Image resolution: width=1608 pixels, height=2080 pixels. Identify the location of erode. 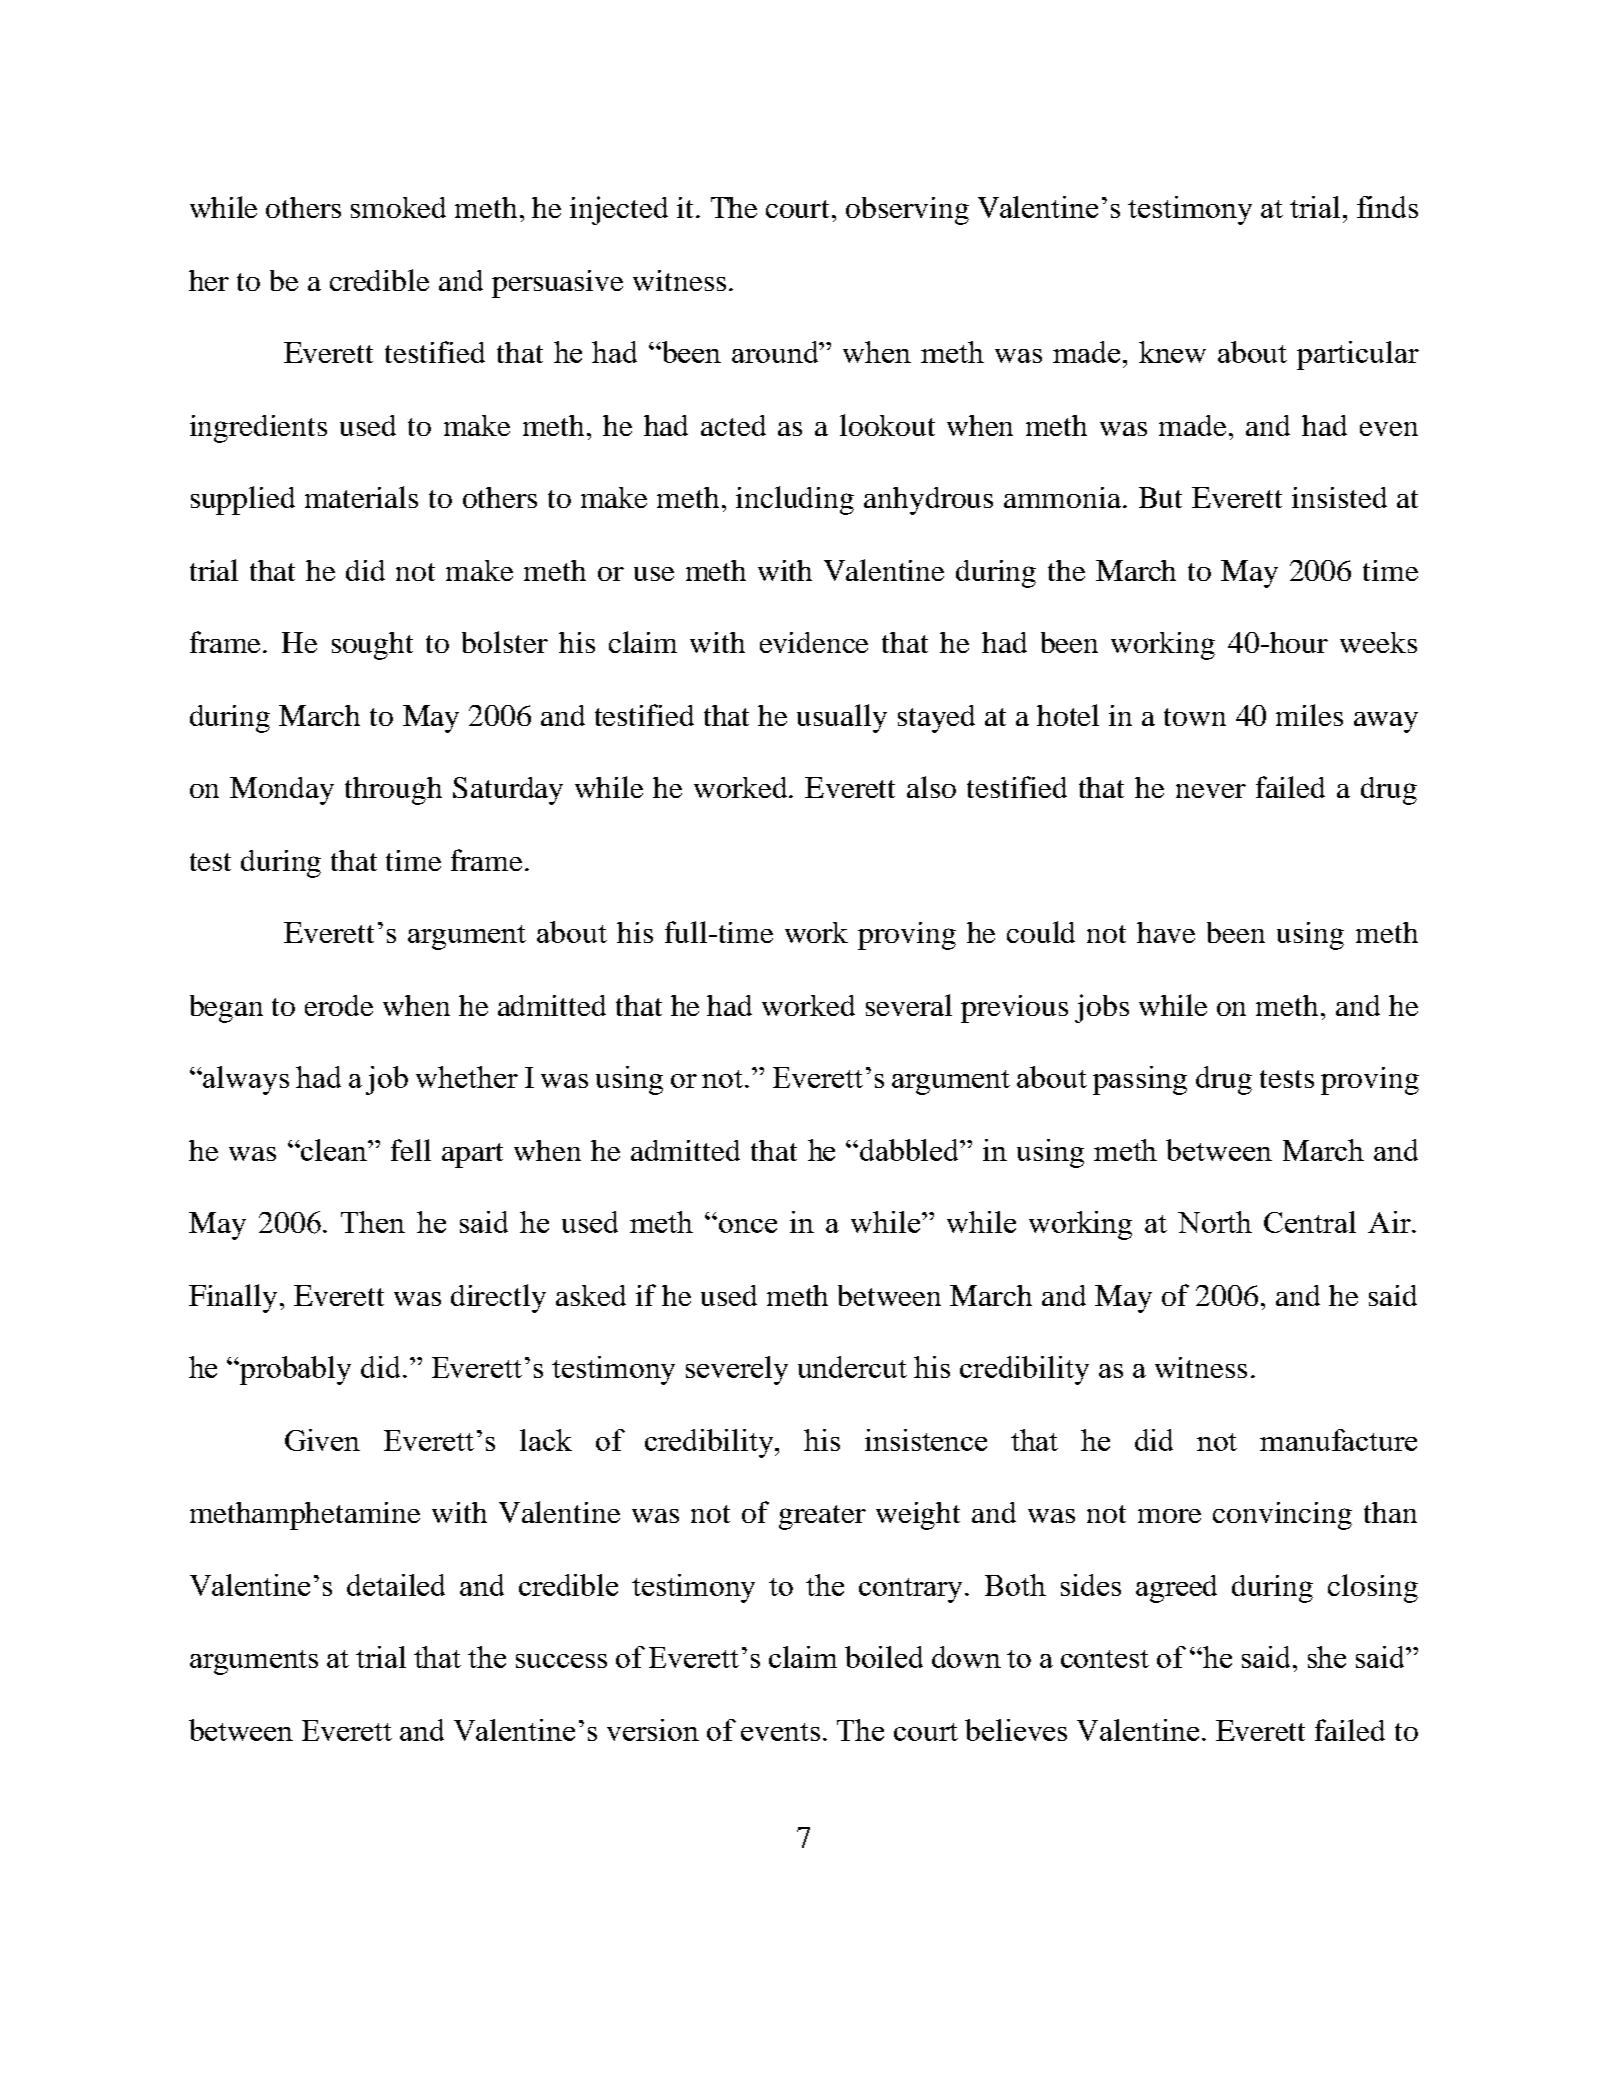
(339, 1005).
